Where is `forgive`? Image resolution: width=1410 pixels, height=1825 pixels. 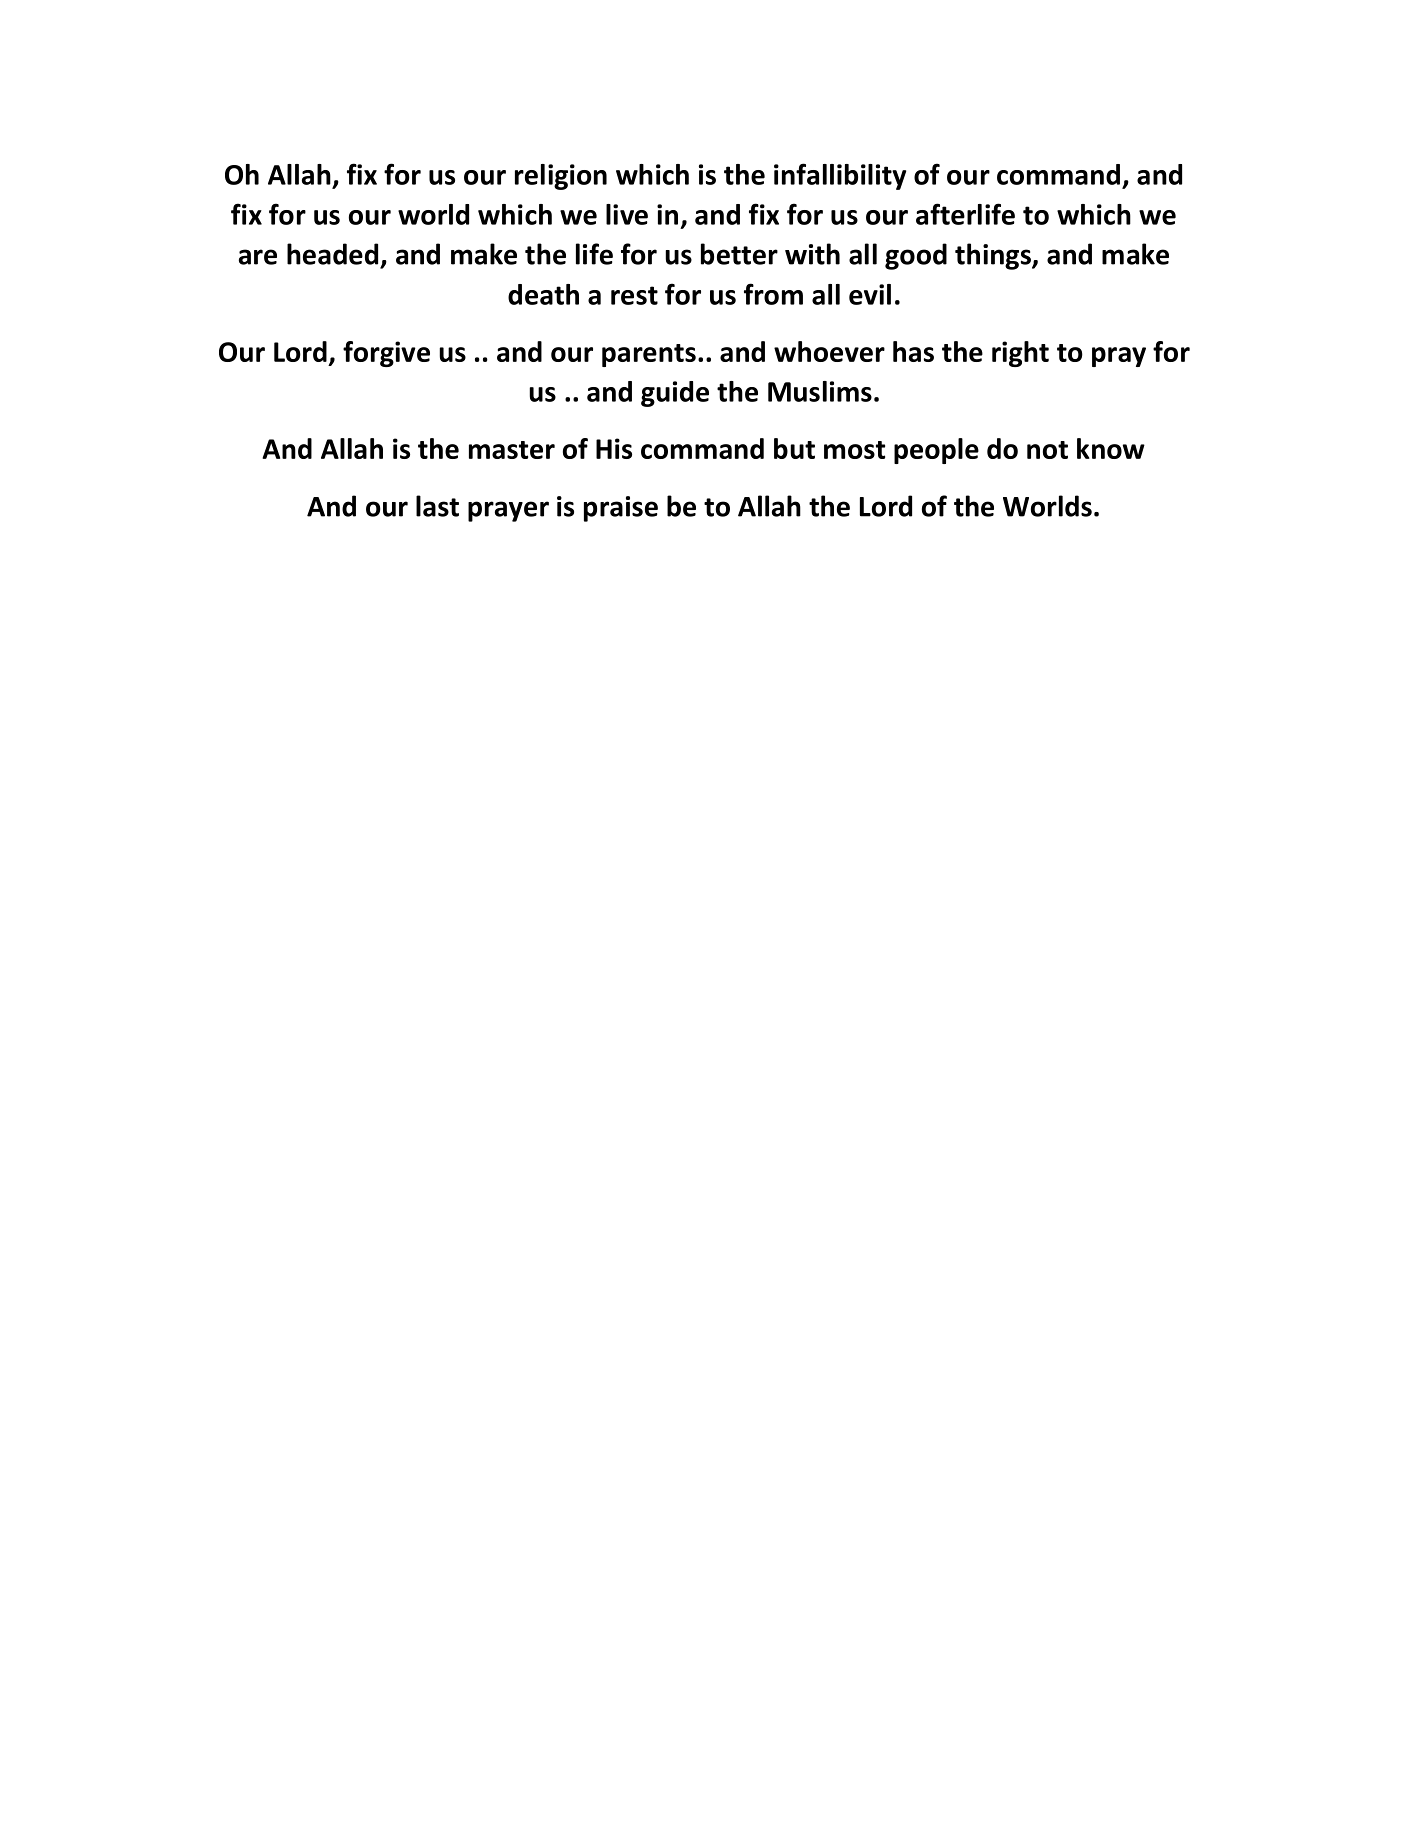 forgive is located at coordinates (386, 354).
